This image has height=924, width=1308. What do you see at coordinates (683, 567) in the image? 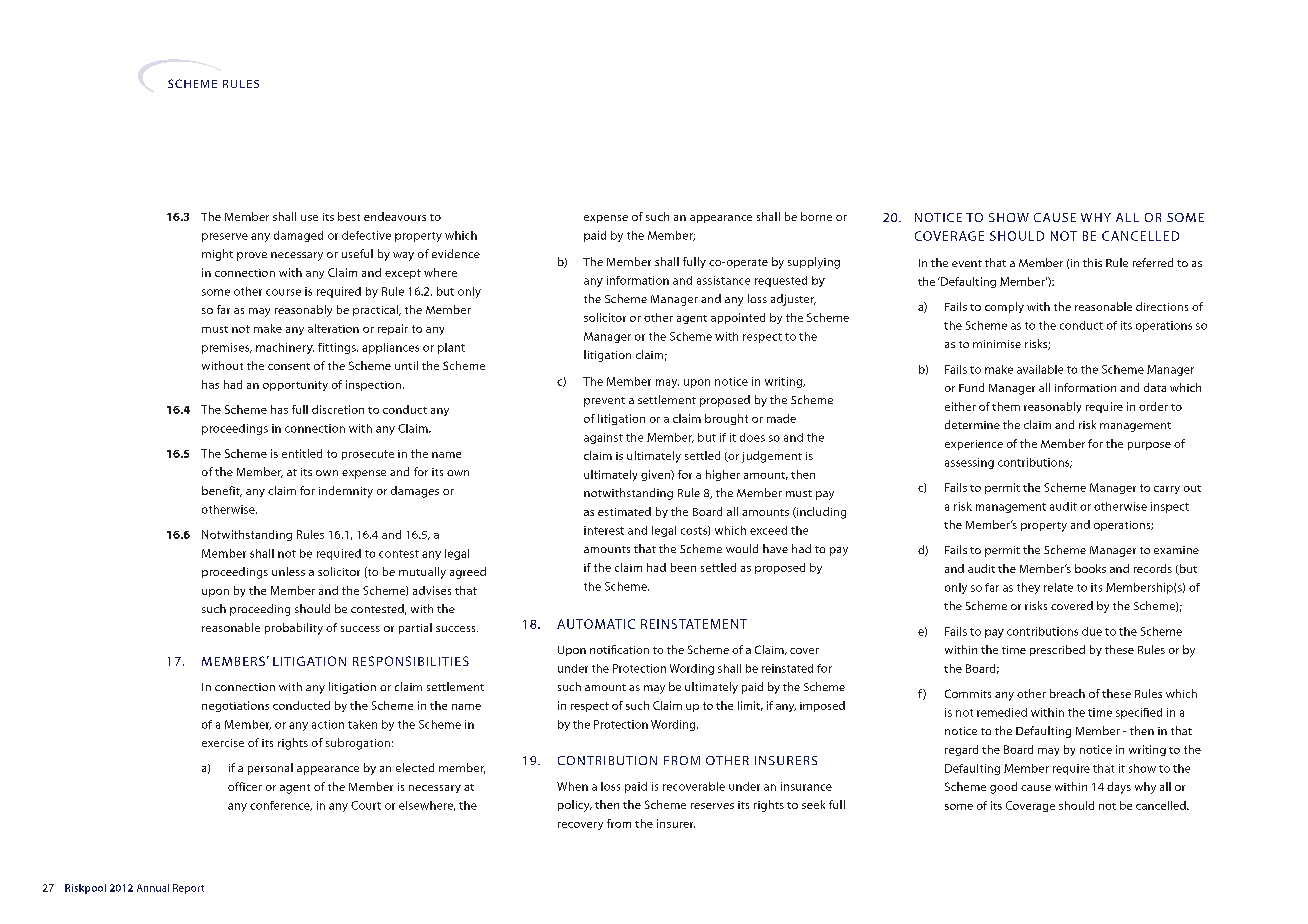
I see `been` at bounding box center [683, 567].
